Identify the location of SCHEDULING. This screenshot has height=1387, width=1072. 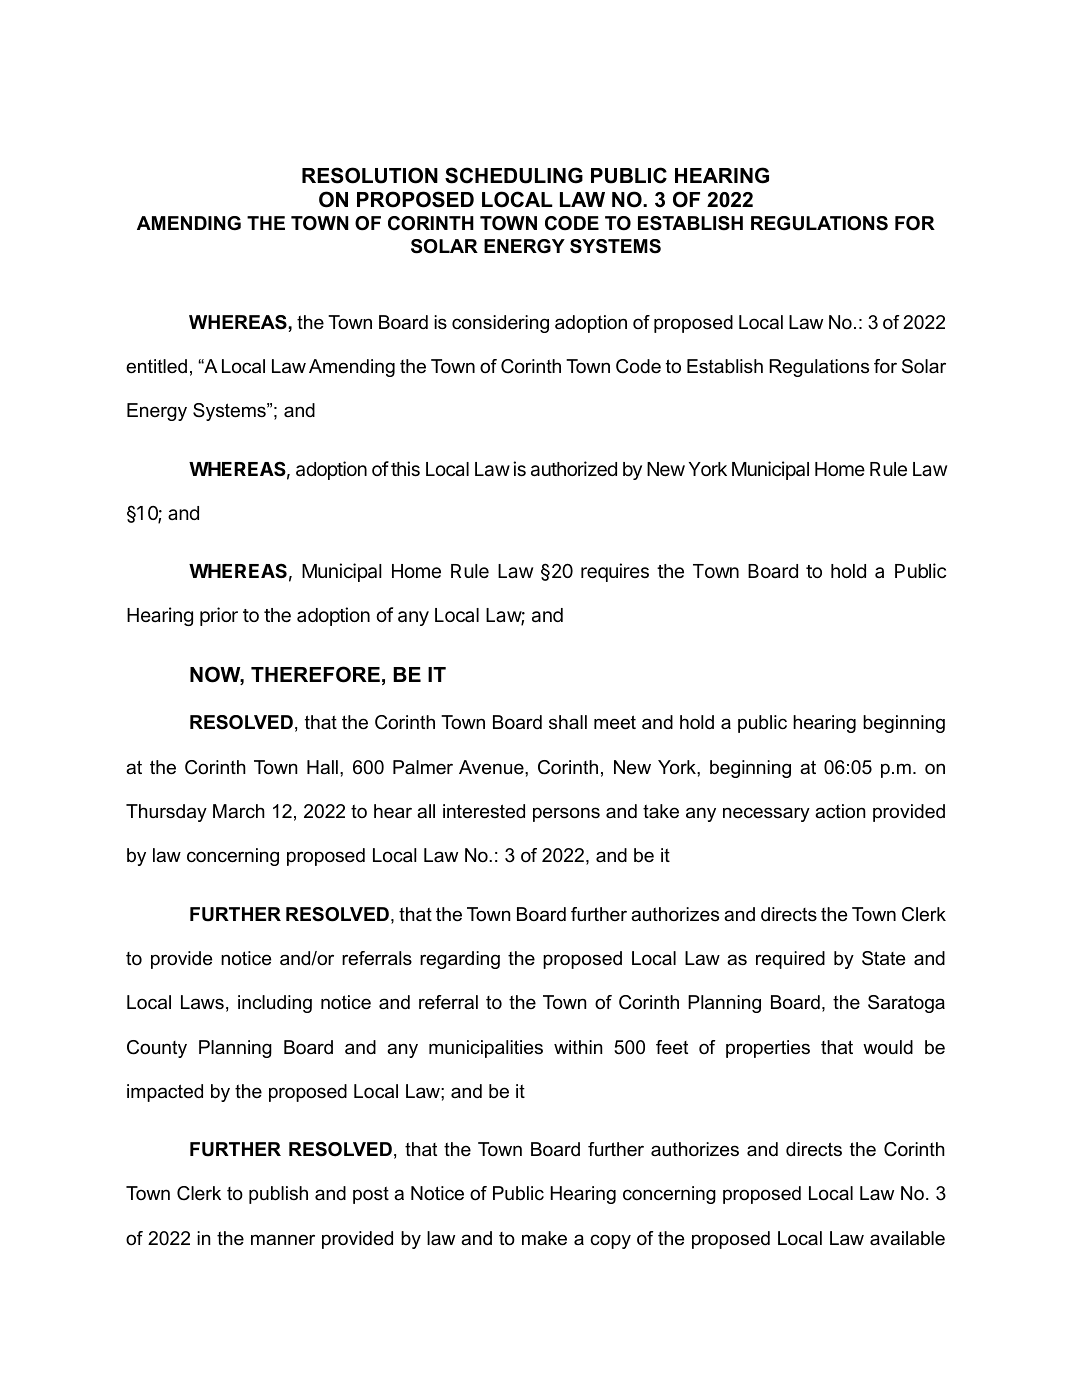
(514, 175).
